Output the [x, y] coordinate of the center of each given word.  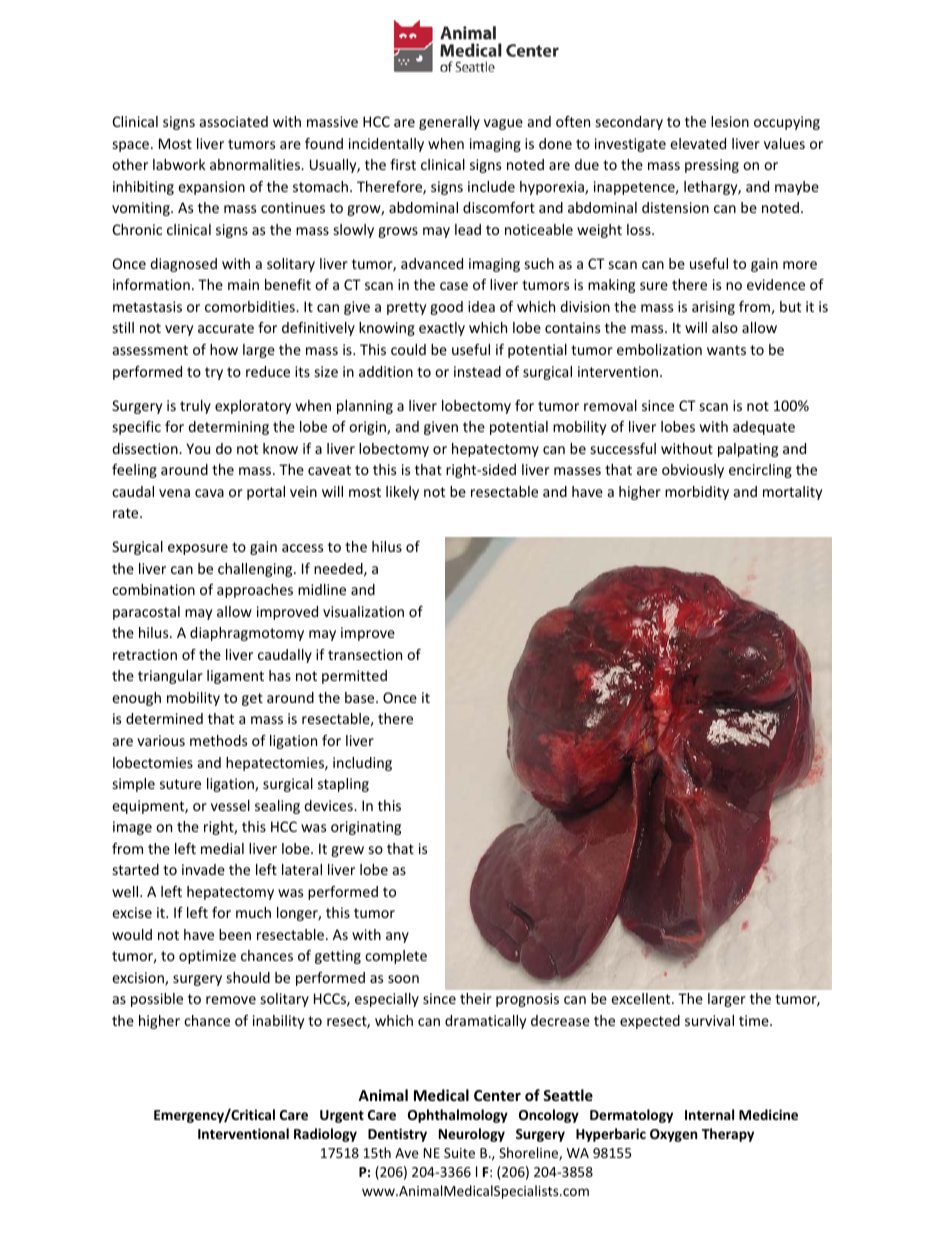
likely [402, 493]
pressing [712, 166]
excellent [642, 998]
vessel [230, 805]
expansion [211, 188]
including [362, 764]
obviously [693, 471]
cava [209, 493]
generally [449, 123]
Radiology [325, 1135]
